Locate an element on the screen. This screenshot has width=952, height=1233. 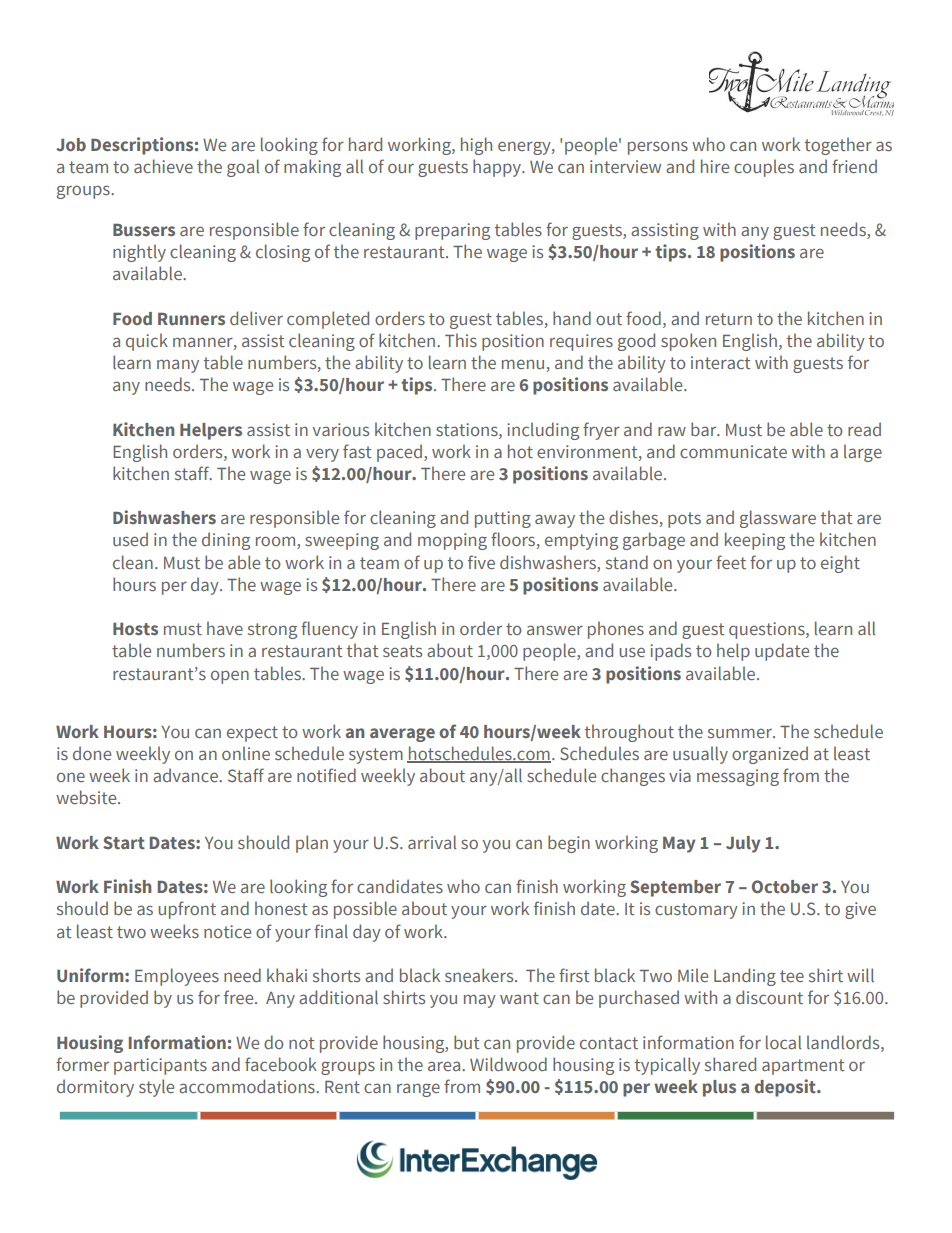
happy is located at coordinates (498, 168).
